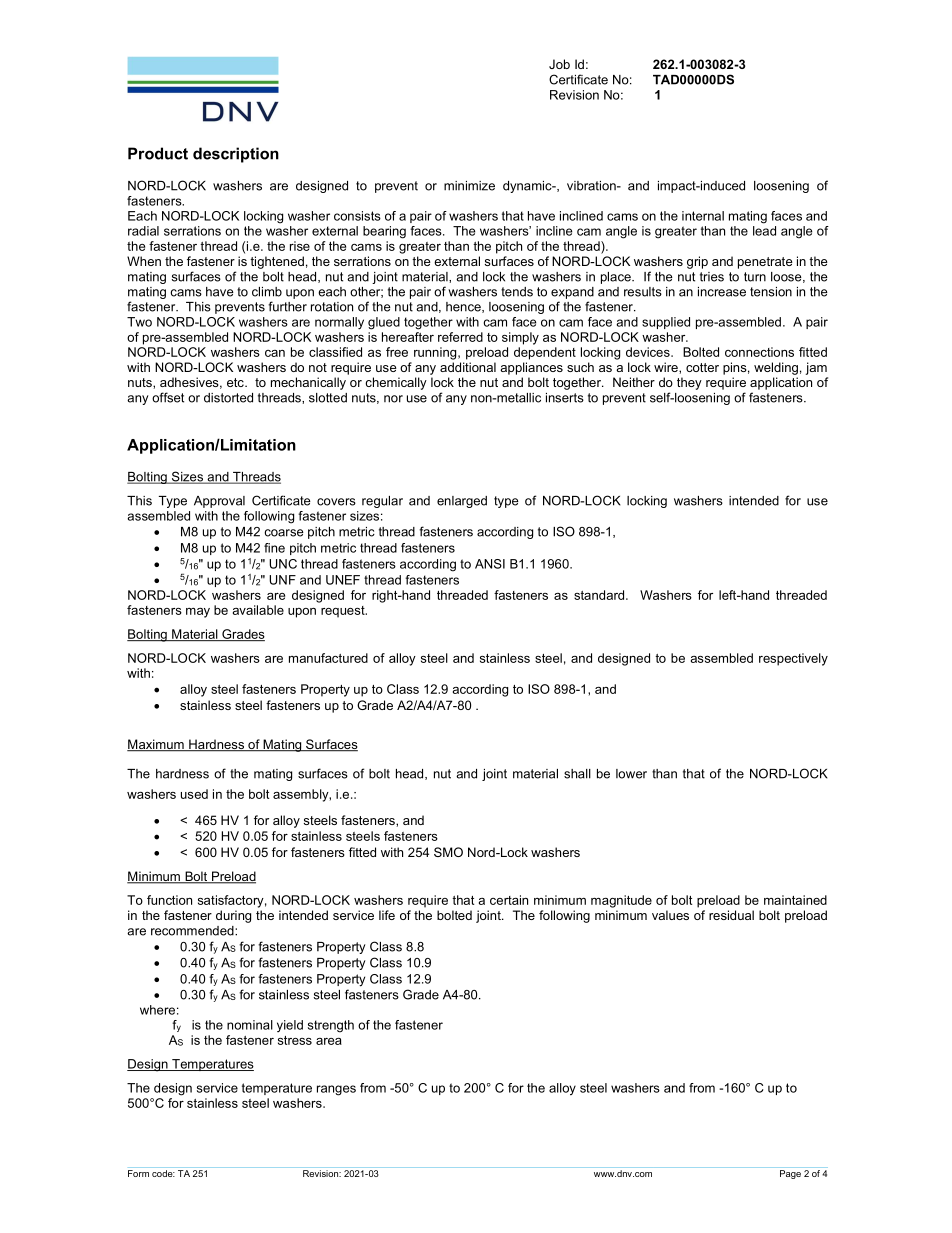 The width and height of the screenshot is (952, 1233). Describe the element at coordinates (198, 612) in the screenshot. I see `may` at that location.
